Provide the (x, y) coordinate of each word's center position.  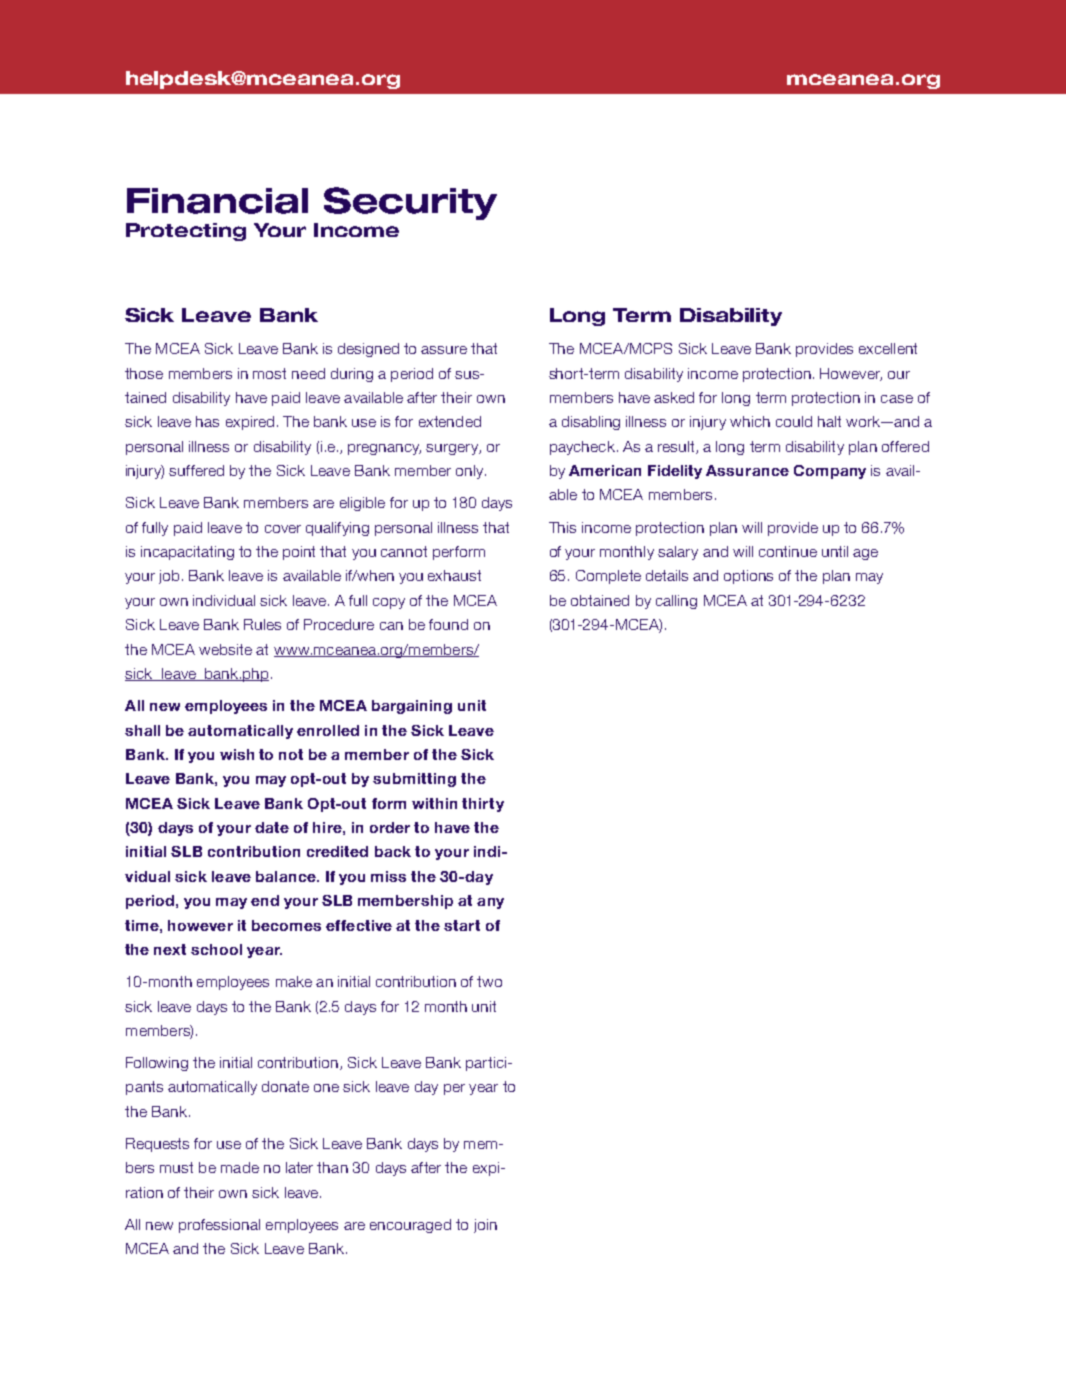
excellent (888, 348)
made (240, 1167)
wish (237, 754)
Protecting (186, 232)
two (489, 981)
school (216, 949)
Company (830, 472)
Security (410, 203)
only (471, 472)
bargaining (412, 707)
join (485, 1226)
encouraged (410, 1226)
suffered (196, 470)
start (462, 925)
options (748, 577)
